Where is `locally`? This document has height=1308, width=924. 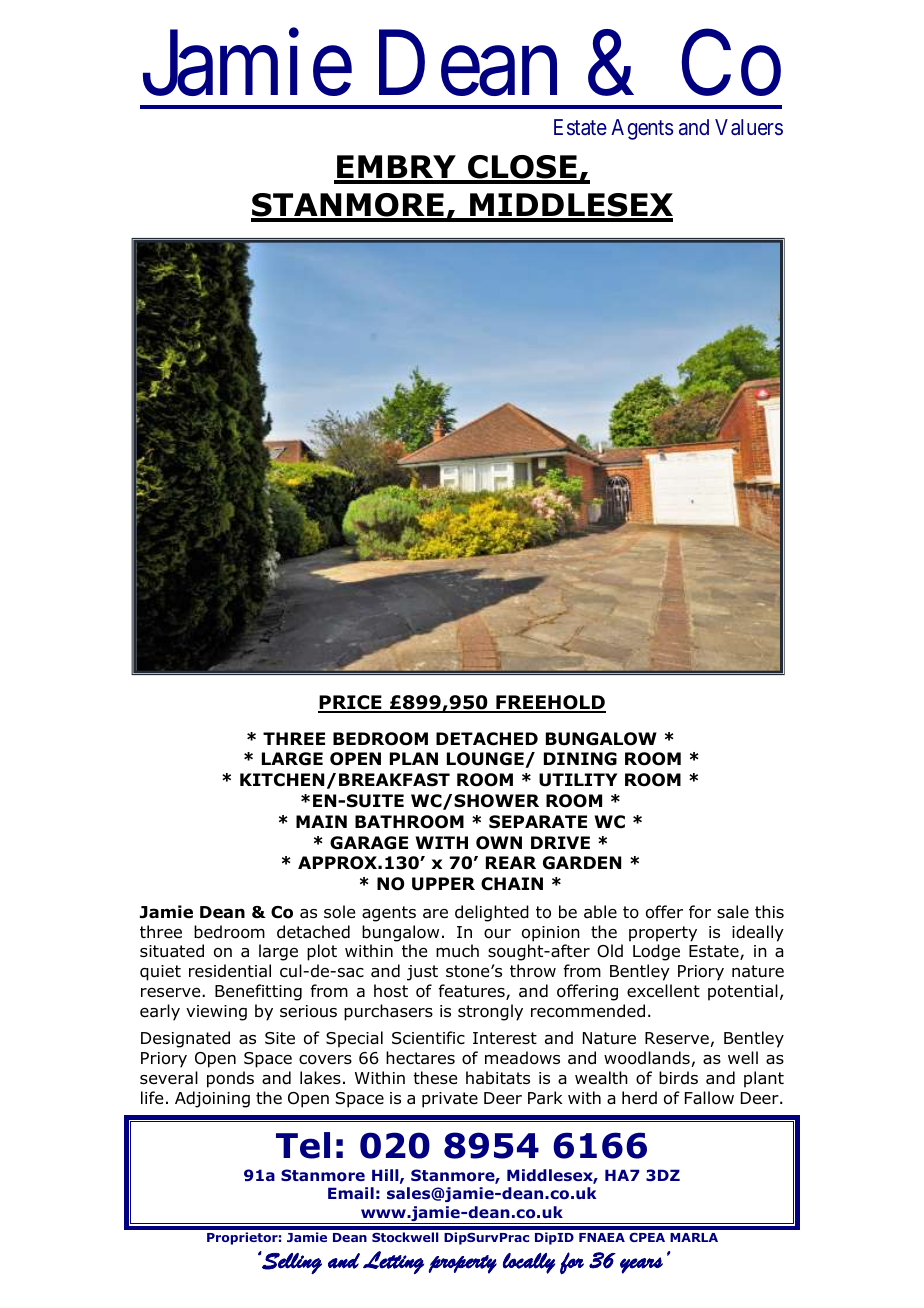
locally is located at coordinates (529, 1263).
